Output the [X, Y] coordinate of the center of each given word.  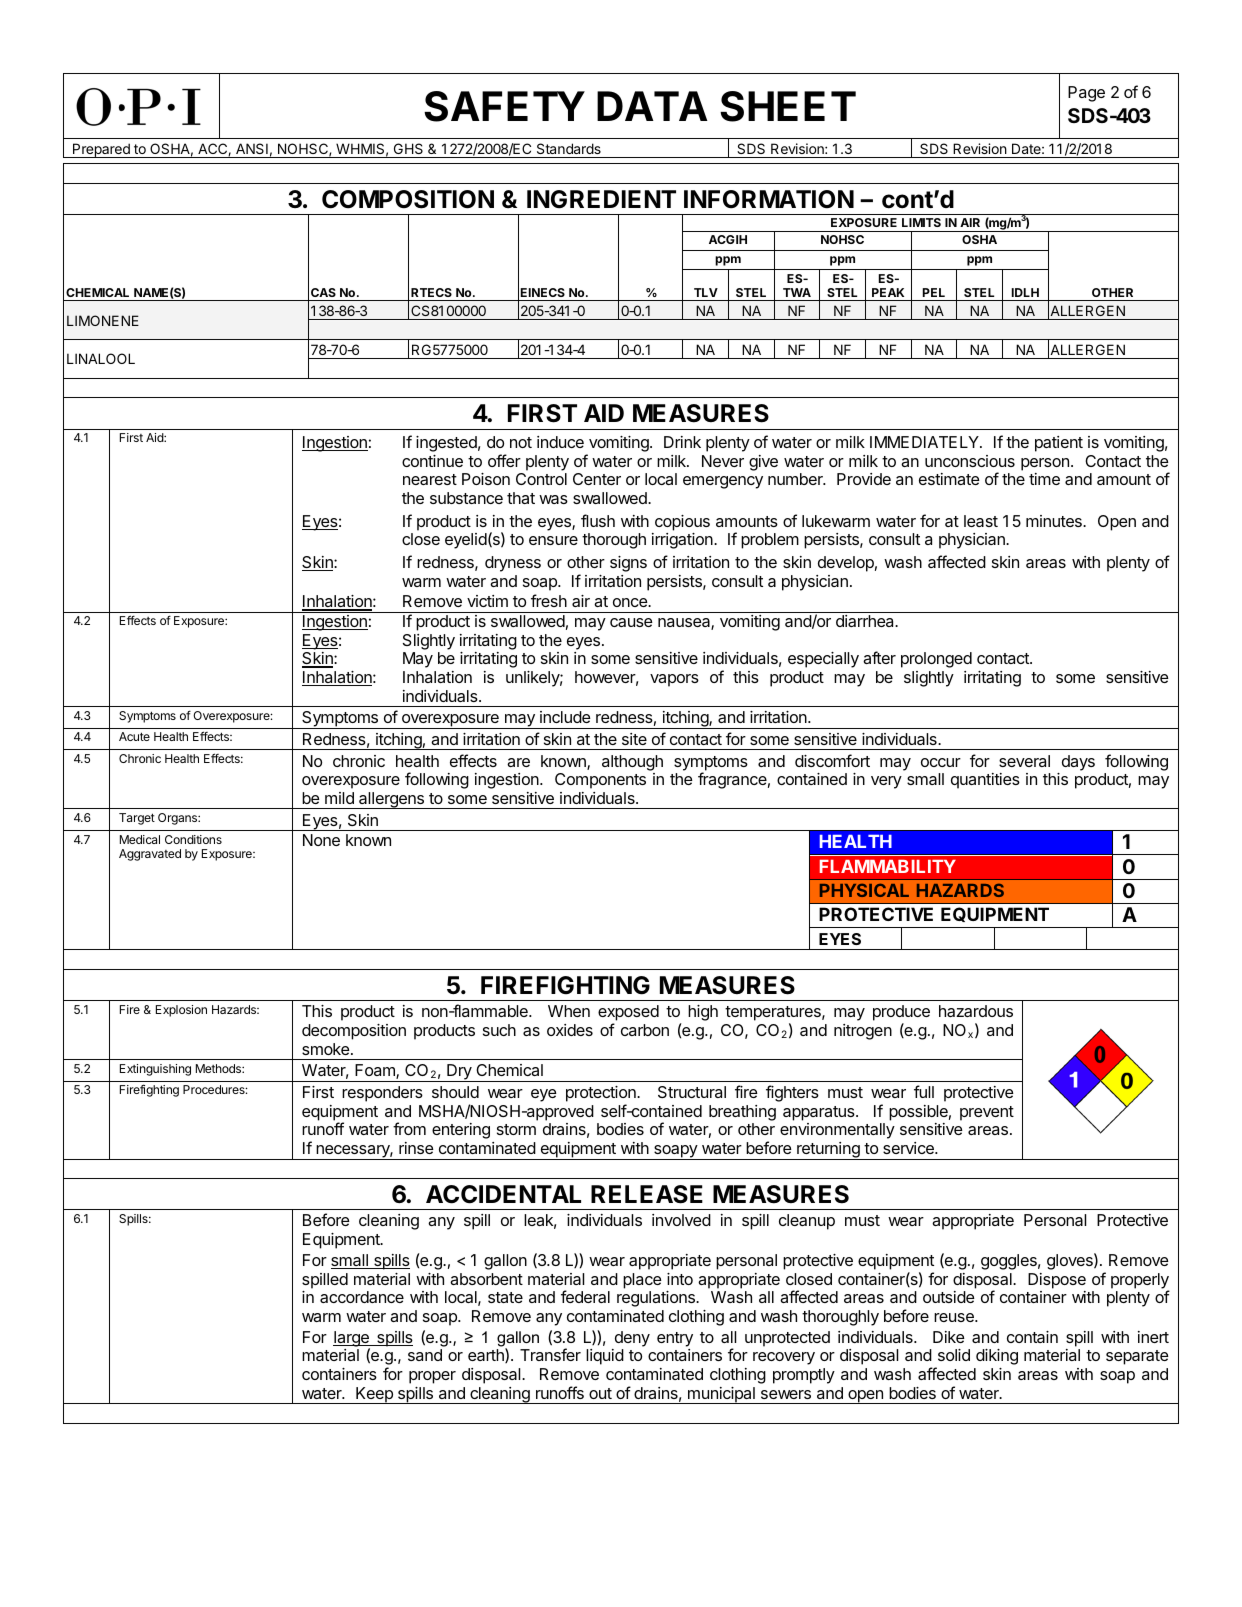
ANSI [252, 148]
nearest [430, 479]
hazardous [976, 1011]
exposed [628, 1014]
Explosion [181, 1011]
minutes [1055, 521]
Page [1086, 94]
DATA [652, 106]
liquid [605, 1357]
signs [628, 564]
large [352, 1340]
